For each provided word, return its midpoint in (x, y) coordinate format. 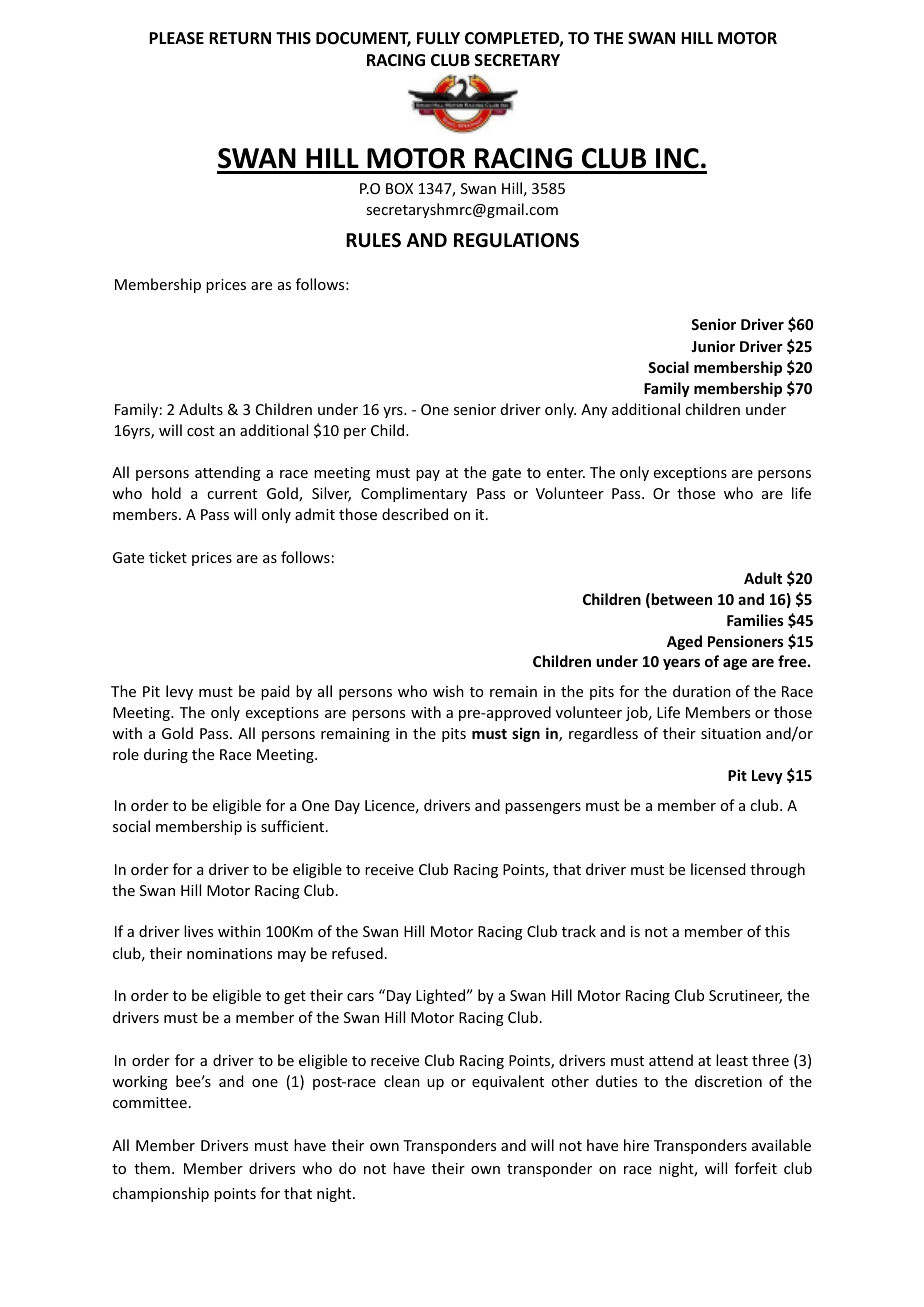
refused (357, 953)
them (152, 1168)
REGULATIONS (516, 240)
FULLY (438, 38)
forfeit (756, 1168)
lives (198, 931)
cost (201, 431)
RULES (373, 240)
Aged (684, 642)
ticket (168, 557)
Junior (713, 346)
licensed (718, 869)
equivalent (508, 1082)
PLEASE (176, 38)
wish (448, 691)
